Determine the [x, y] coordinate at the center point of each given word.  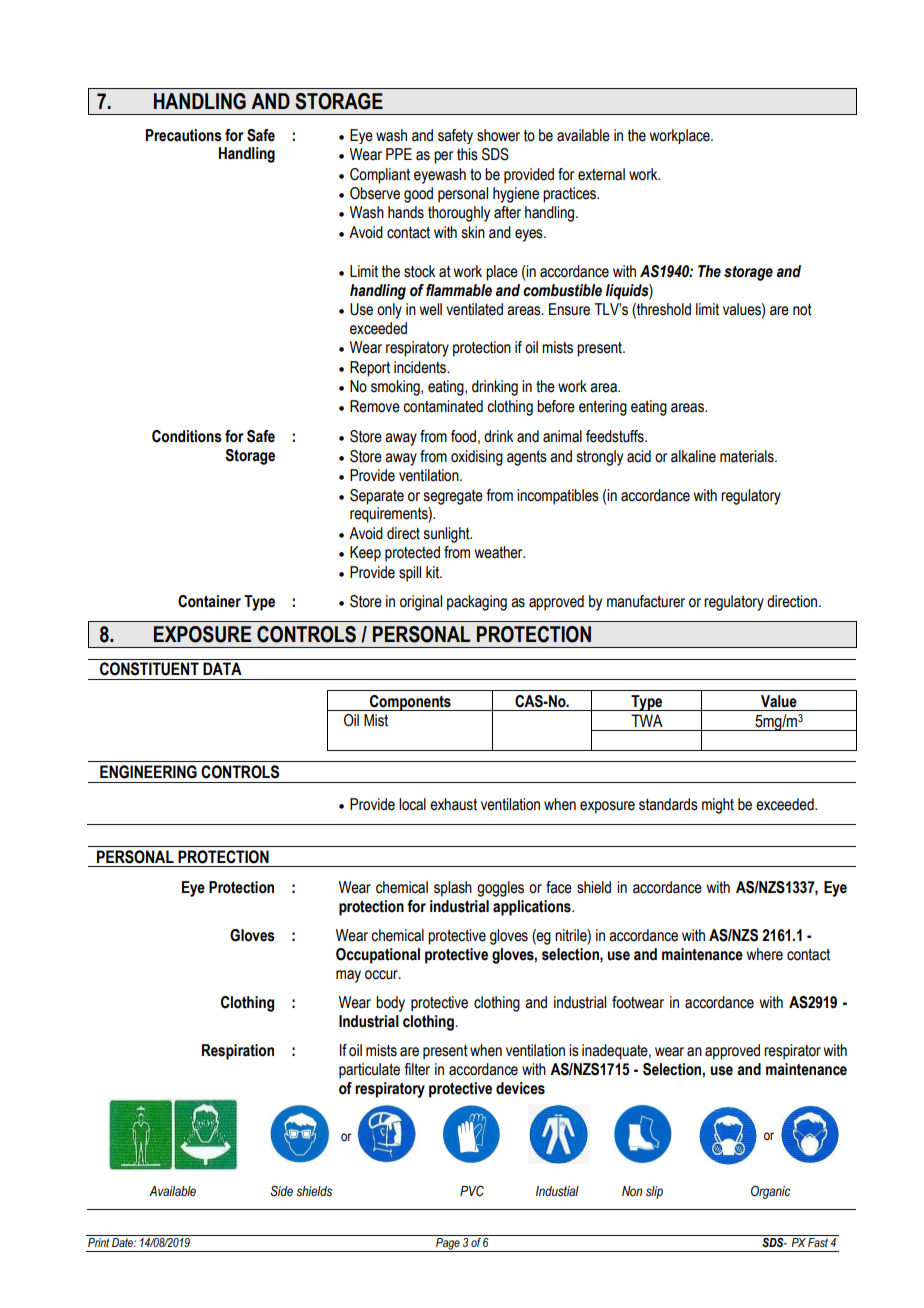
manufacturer [646, 601]
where [764, 954]
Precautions [184, 135]
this [467, 154]
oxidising [477, 458]
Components [410, 703]
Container [209, 601]
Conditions [187, 436]
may [348, 976]
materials [748, 456]
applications [533, 908]
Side [281, 1191]
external [601, 174]
